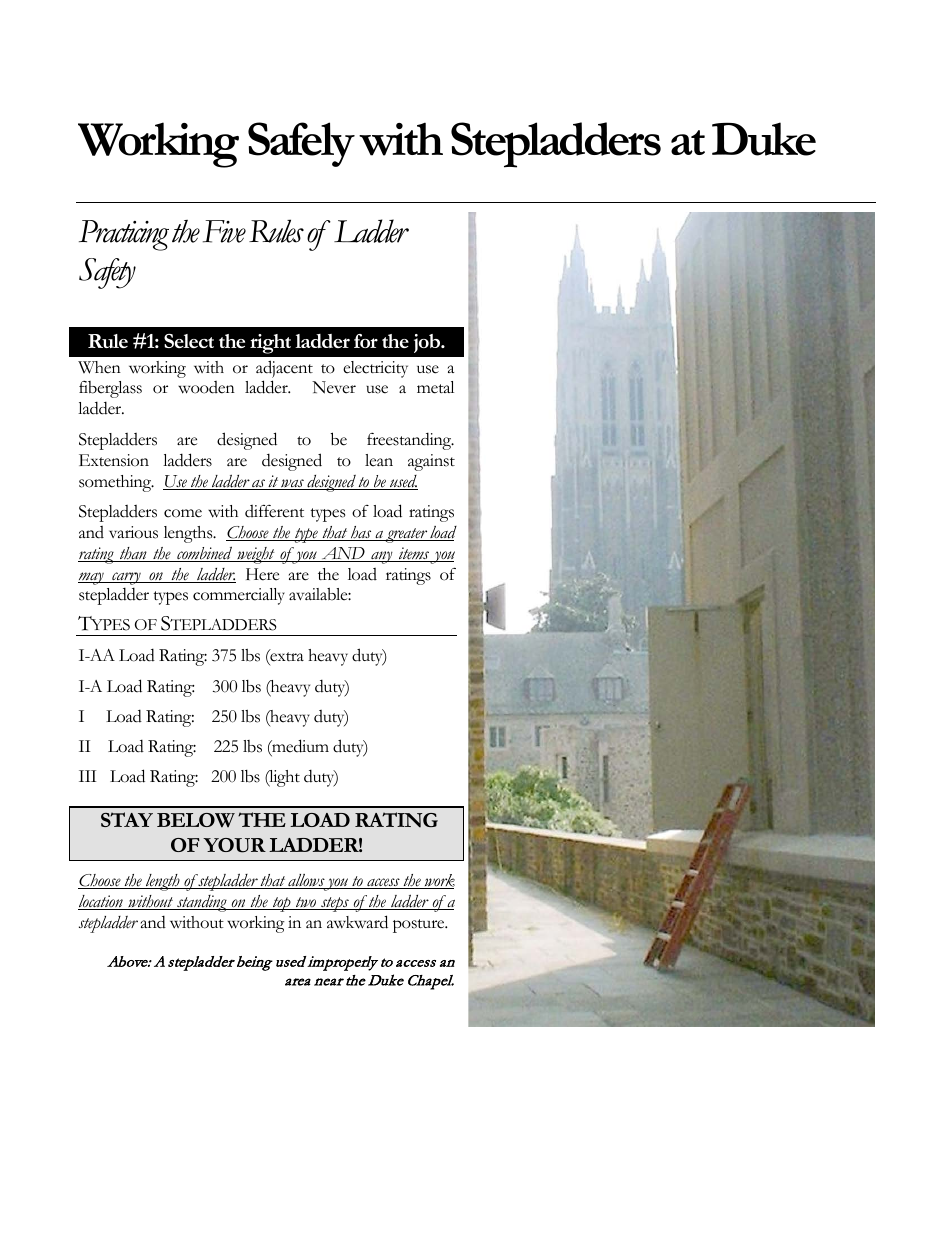  Describe the element at coordinates (87, 776) in the page. I see `III` at that location.
